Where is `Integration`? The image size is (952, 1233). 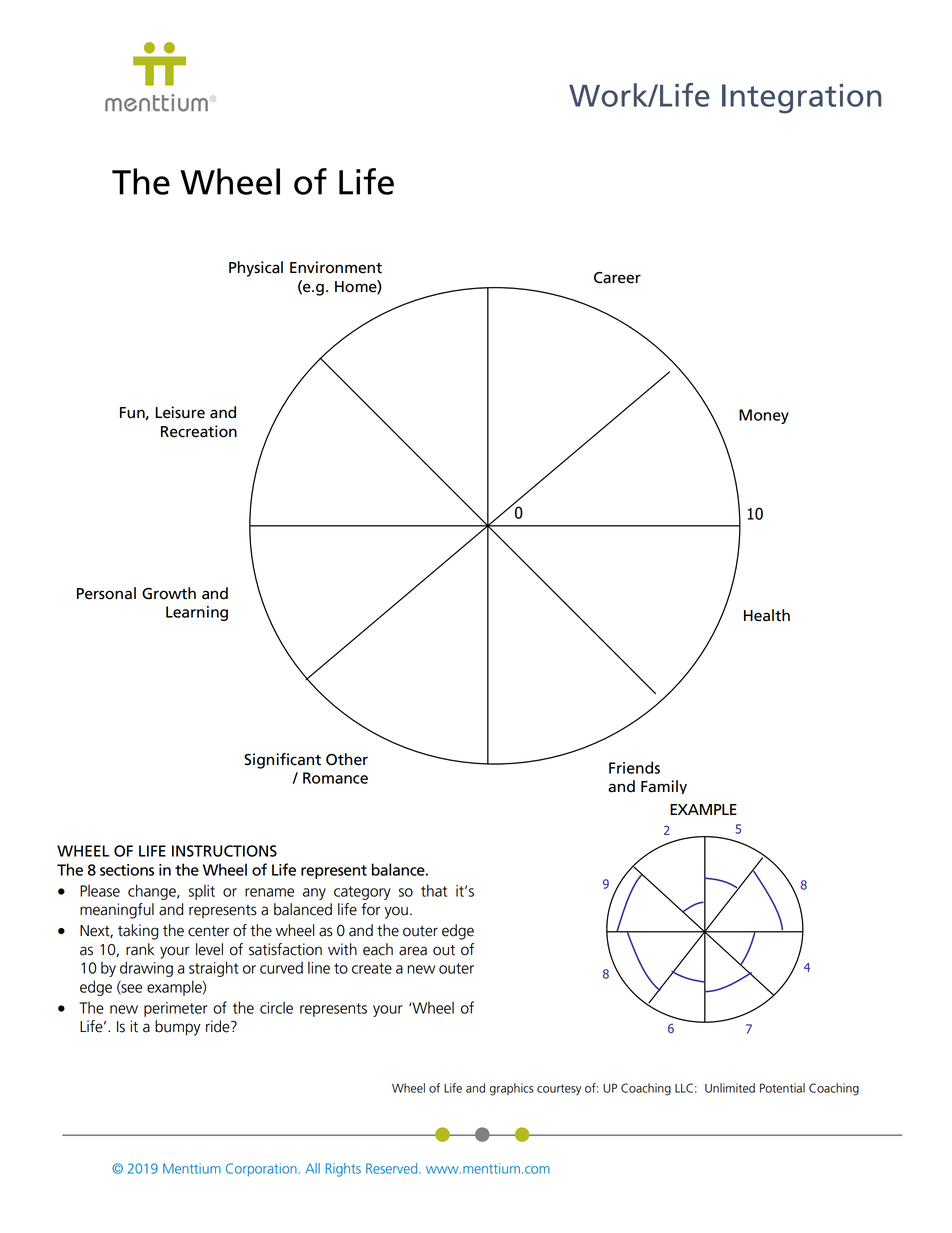 Integration is located at coordinates (801, 99).
